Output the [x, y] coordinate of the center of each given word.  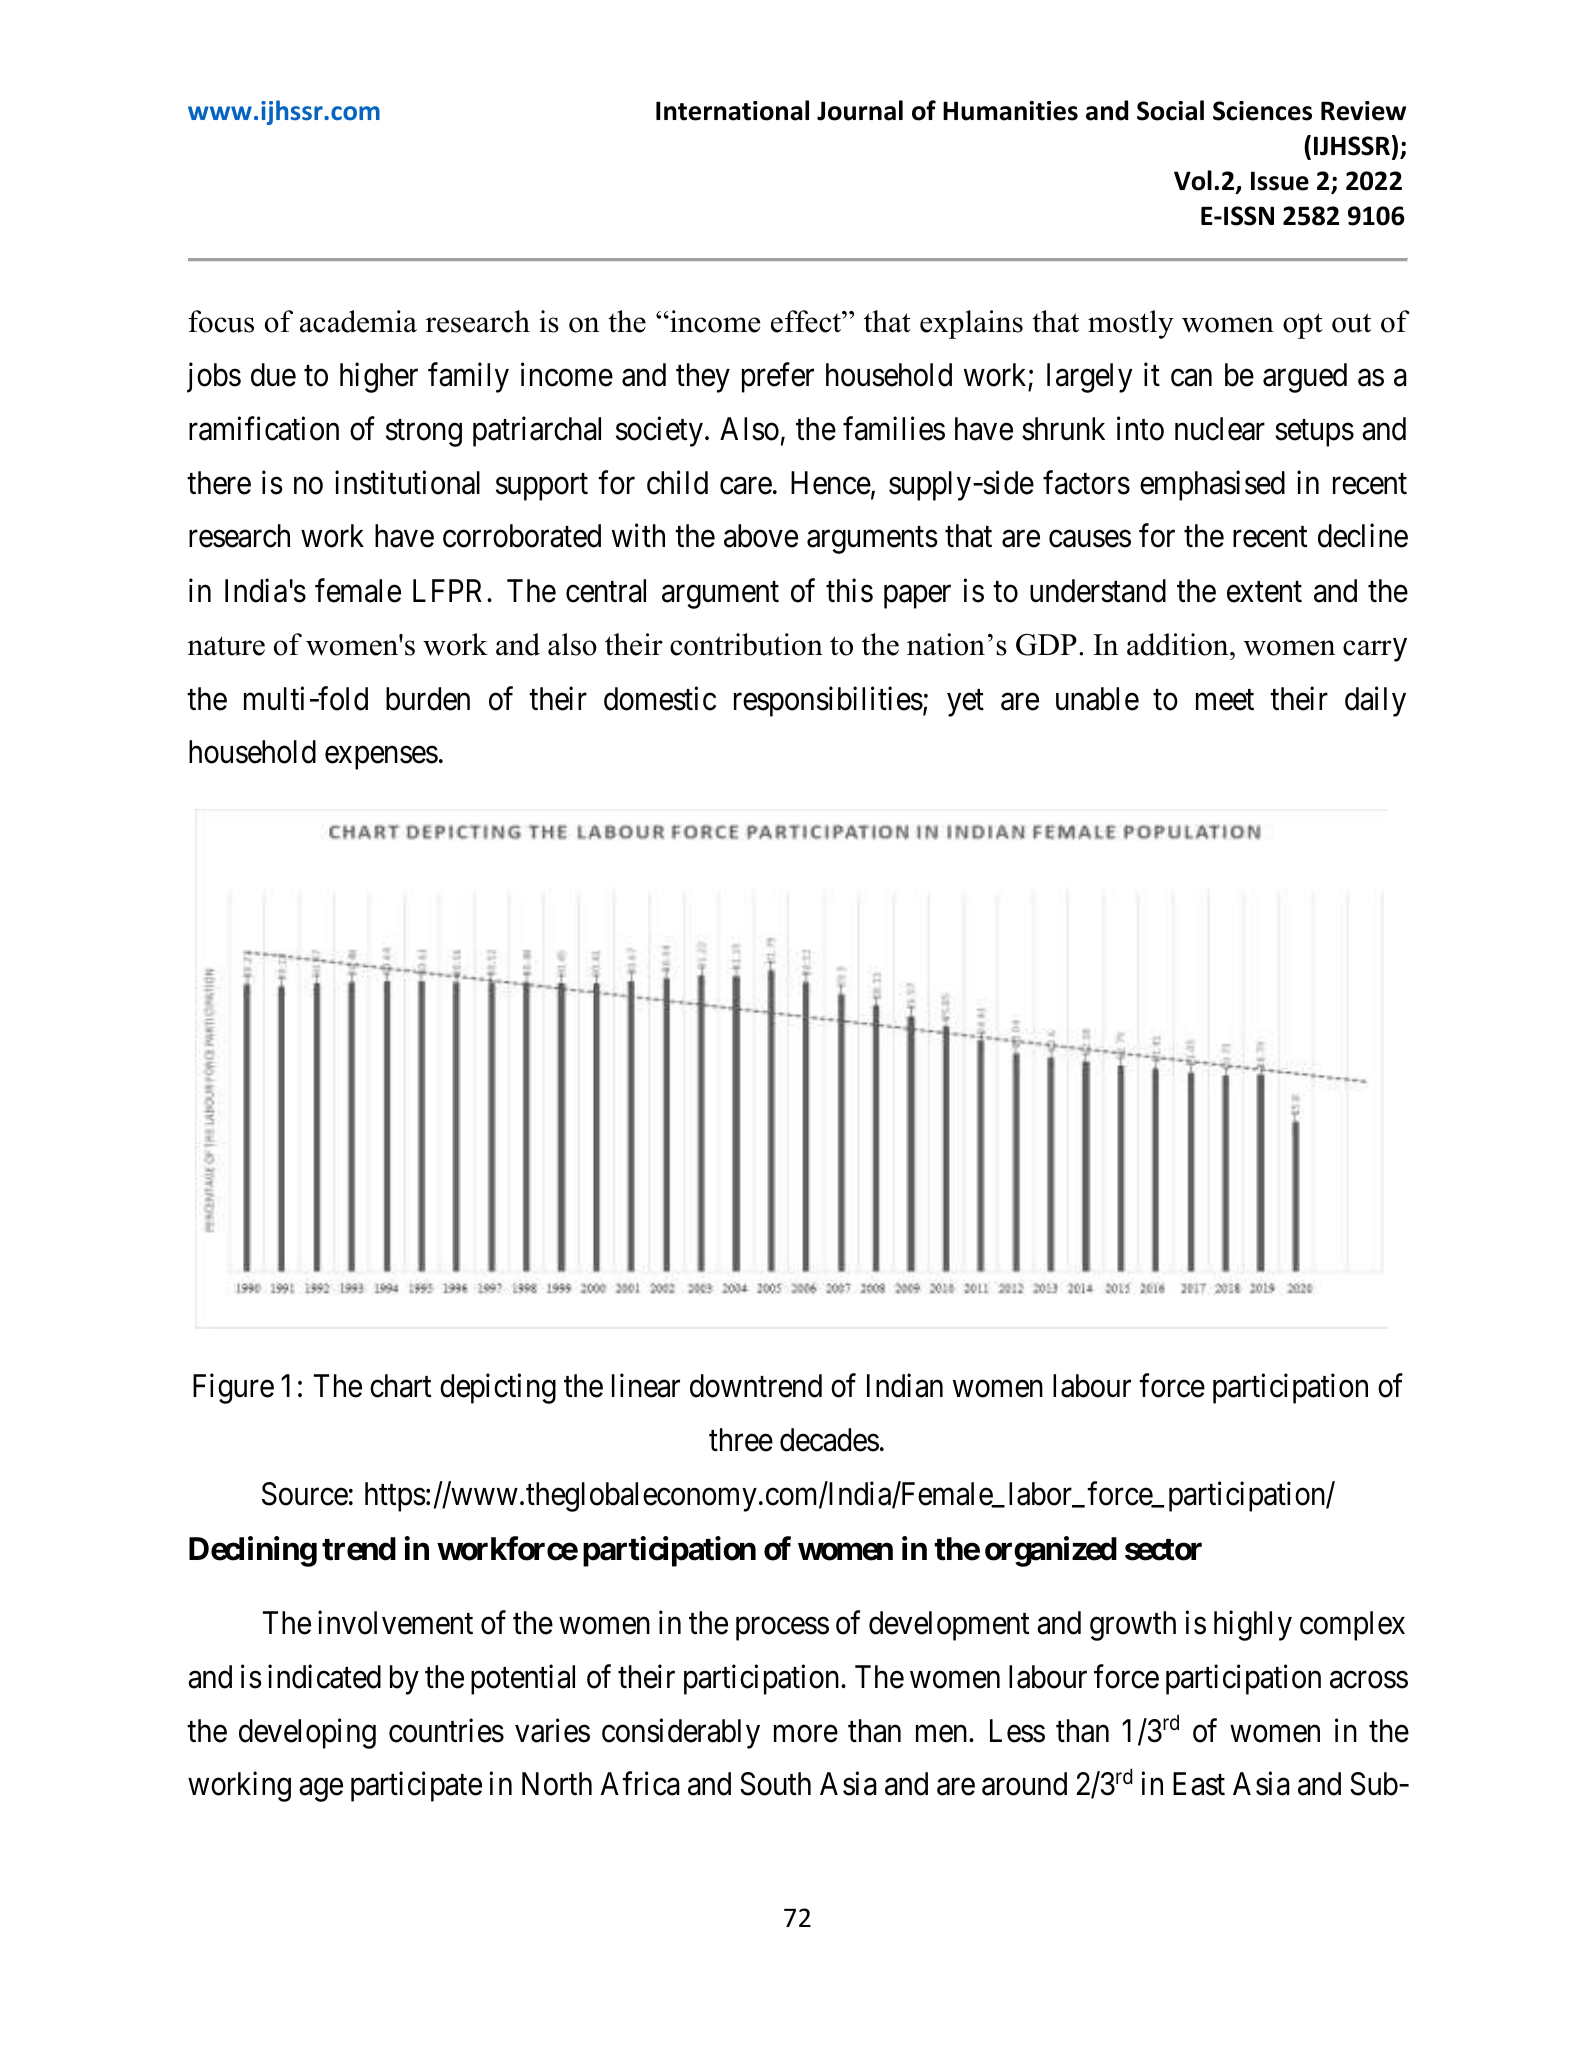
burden [428, 699]
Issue [1280, 181]
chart [400, 1386]
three [741, 1440]
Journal [860, 110]
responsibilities [828, 701]
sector [1163, 1550]
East [1199, 1784]
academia [358, 321]
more [806, 1734]
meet [1225, 700]
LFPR [450, 590]
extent [1264, 592]
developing [307, 1733]
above [761, 536]
